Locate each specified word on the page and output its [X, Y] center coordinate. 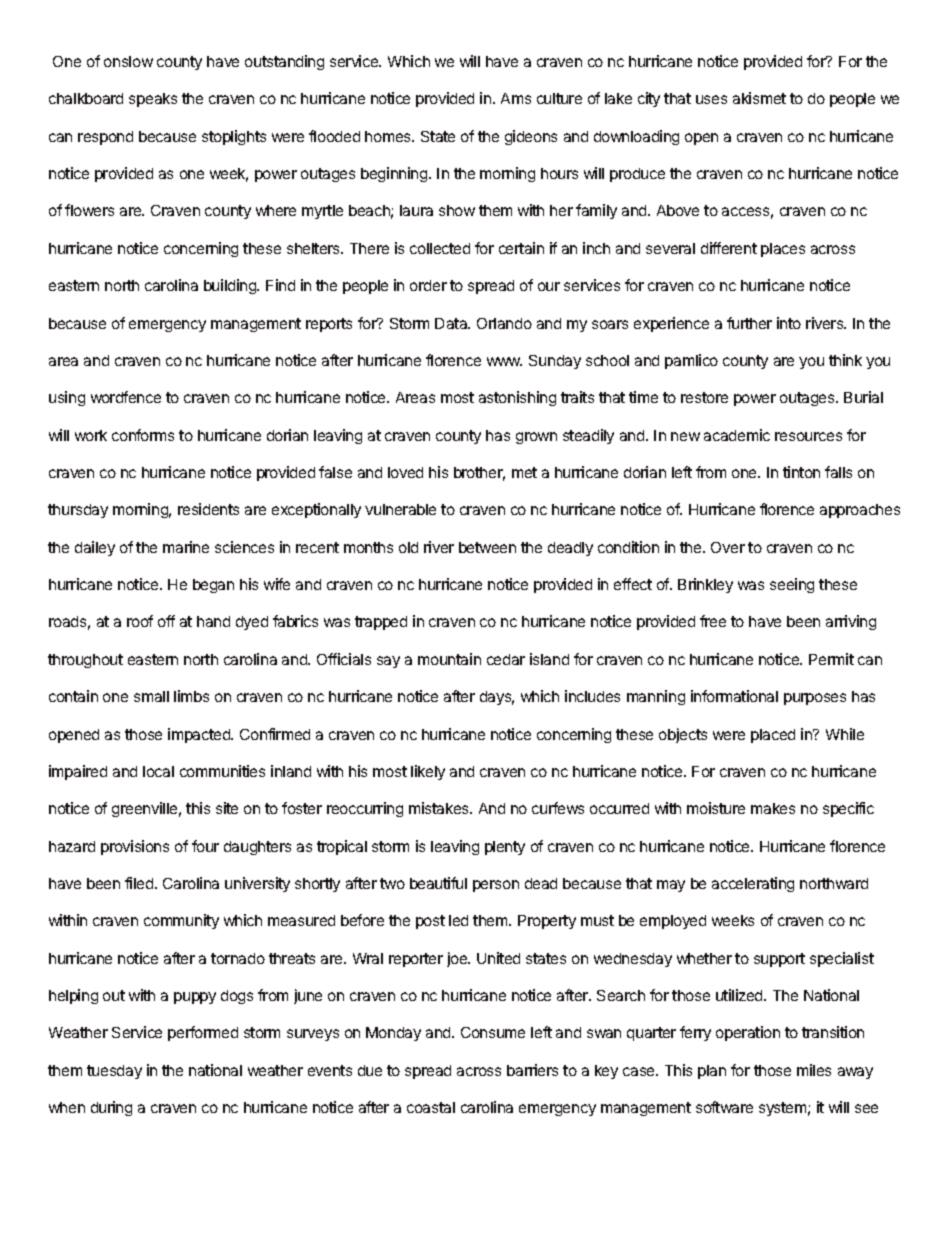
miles [814, 1070]
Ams [516, 98]
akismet [759, 98]
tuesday [114, 1072]
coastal [431, 1107]
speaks [153, 100]
